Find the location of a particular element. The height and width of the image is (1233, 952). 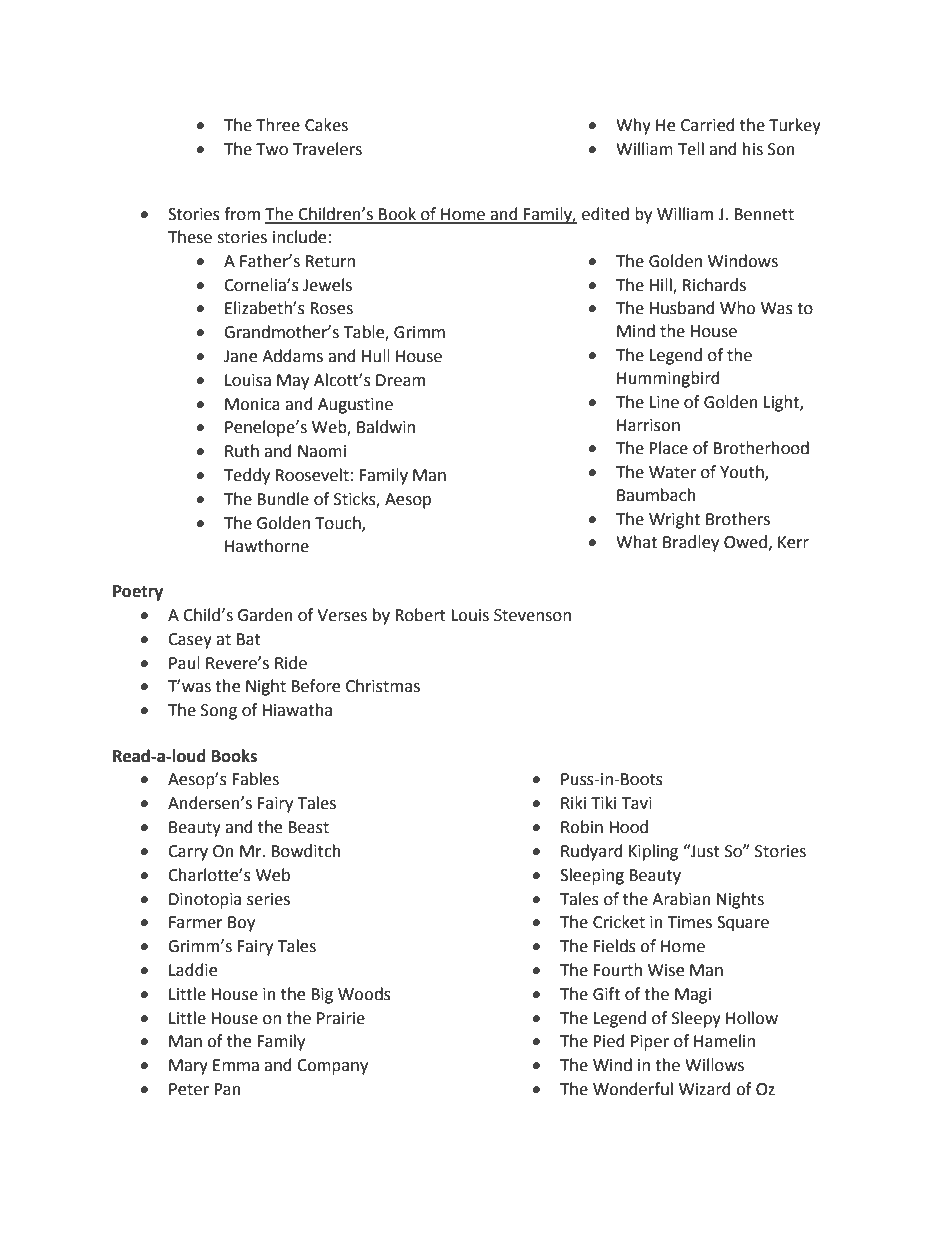

Robert is located at coordinates (420, 615).
